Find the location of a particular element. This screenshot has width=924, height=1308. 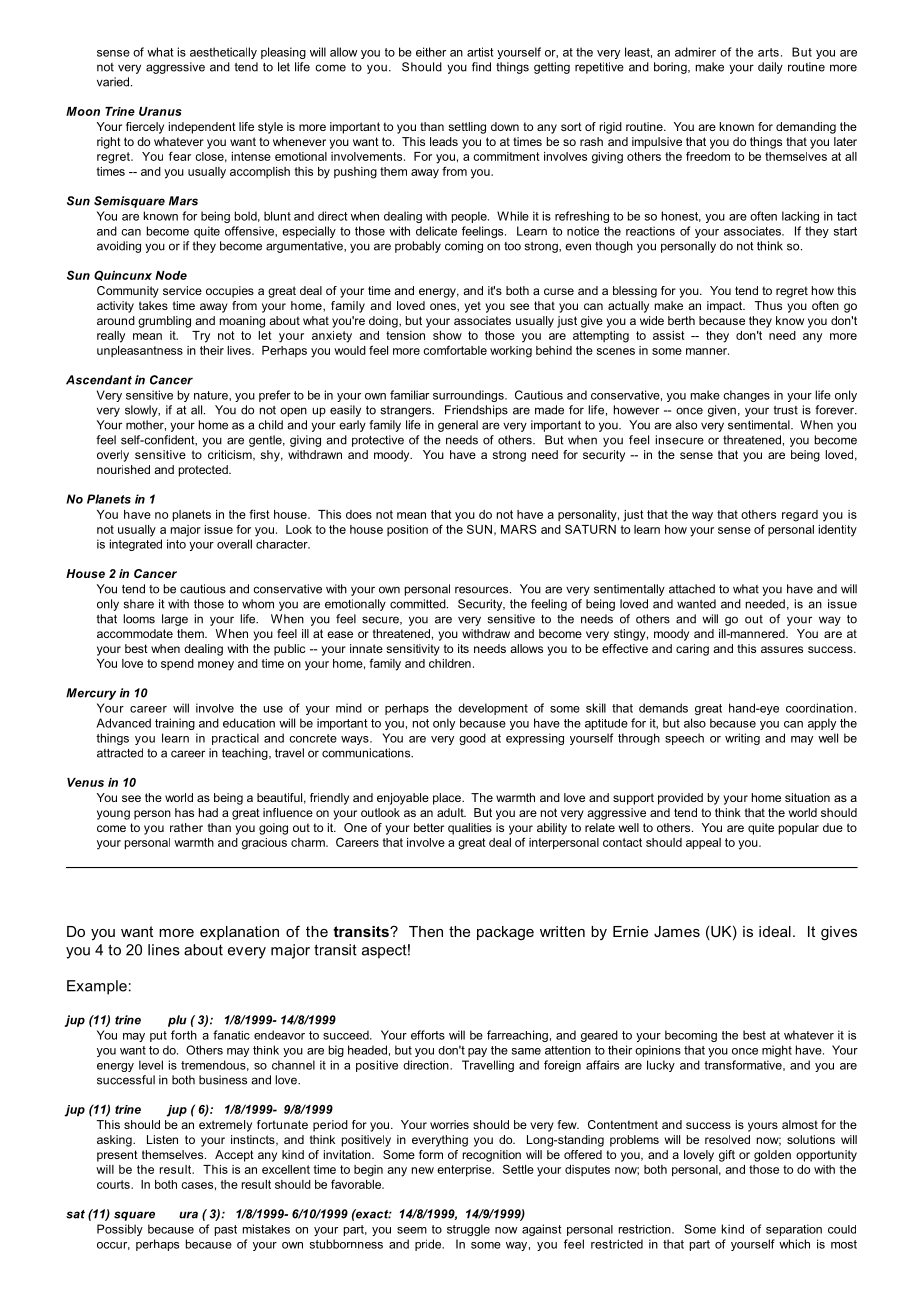

spend is located at coordinates (177, 664).
